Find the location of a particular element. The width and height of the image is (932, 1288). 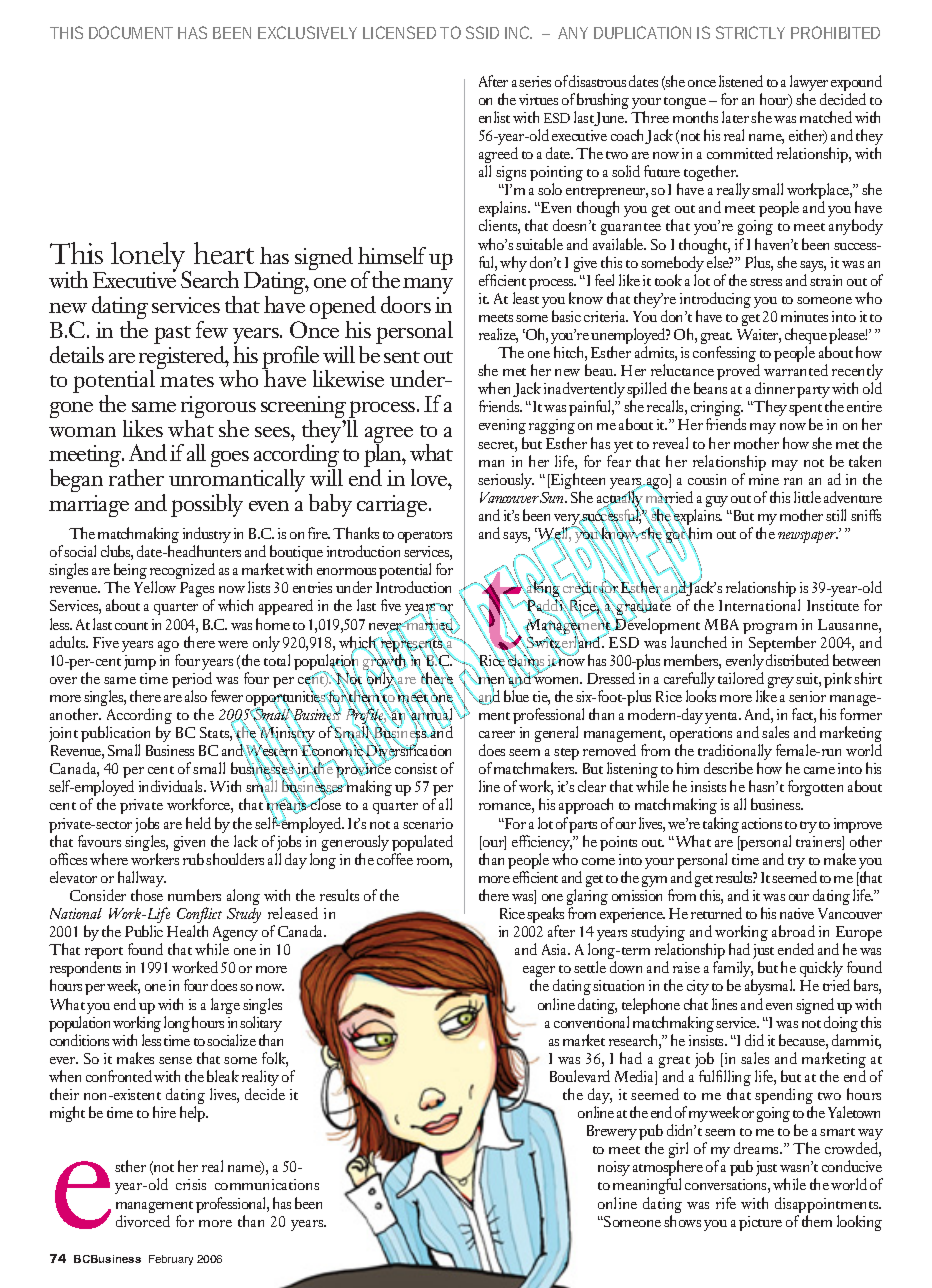

noisy is located at coordinates (614, 1168).
